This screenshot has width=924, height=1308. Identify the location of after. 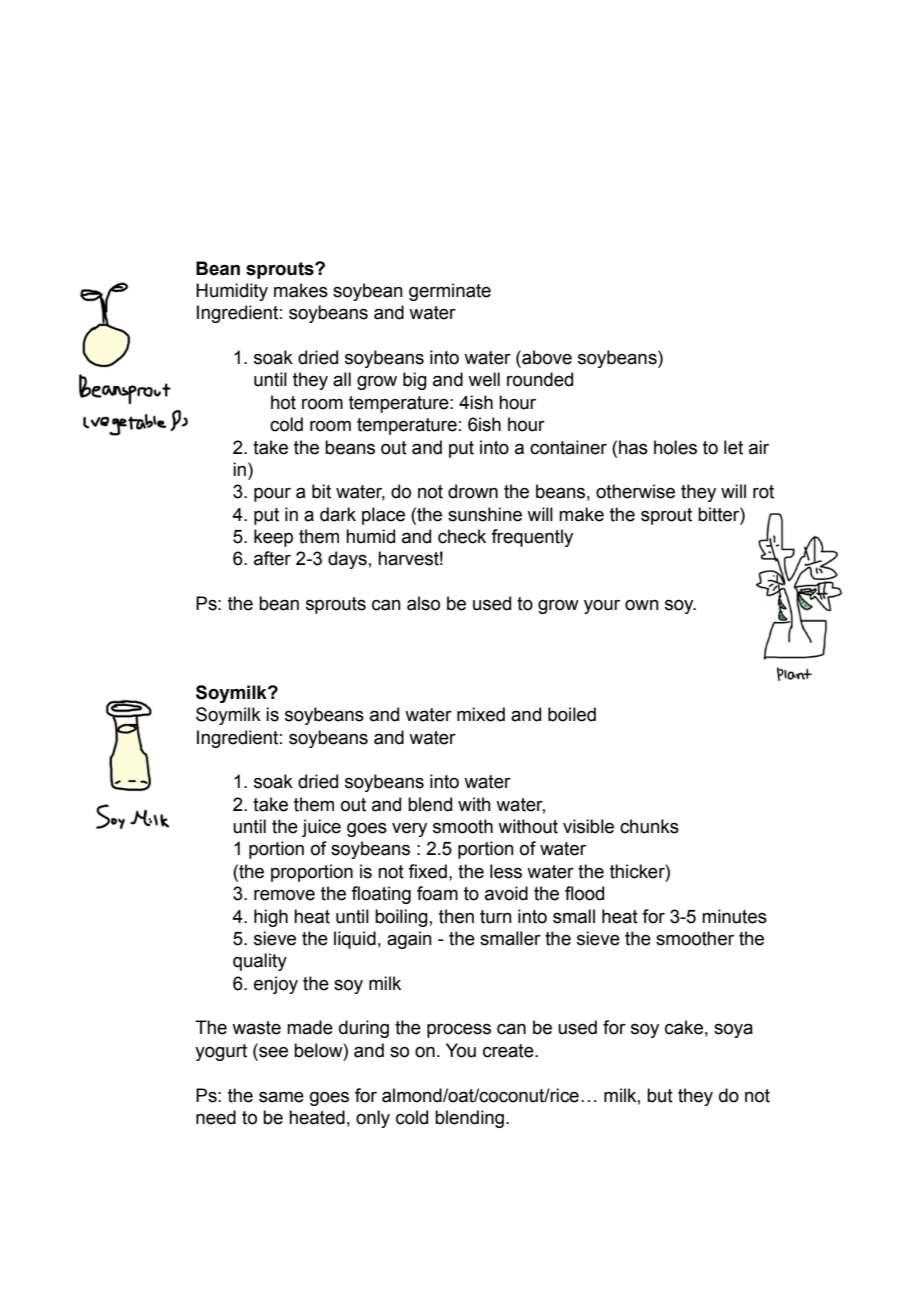
(272, 558).
